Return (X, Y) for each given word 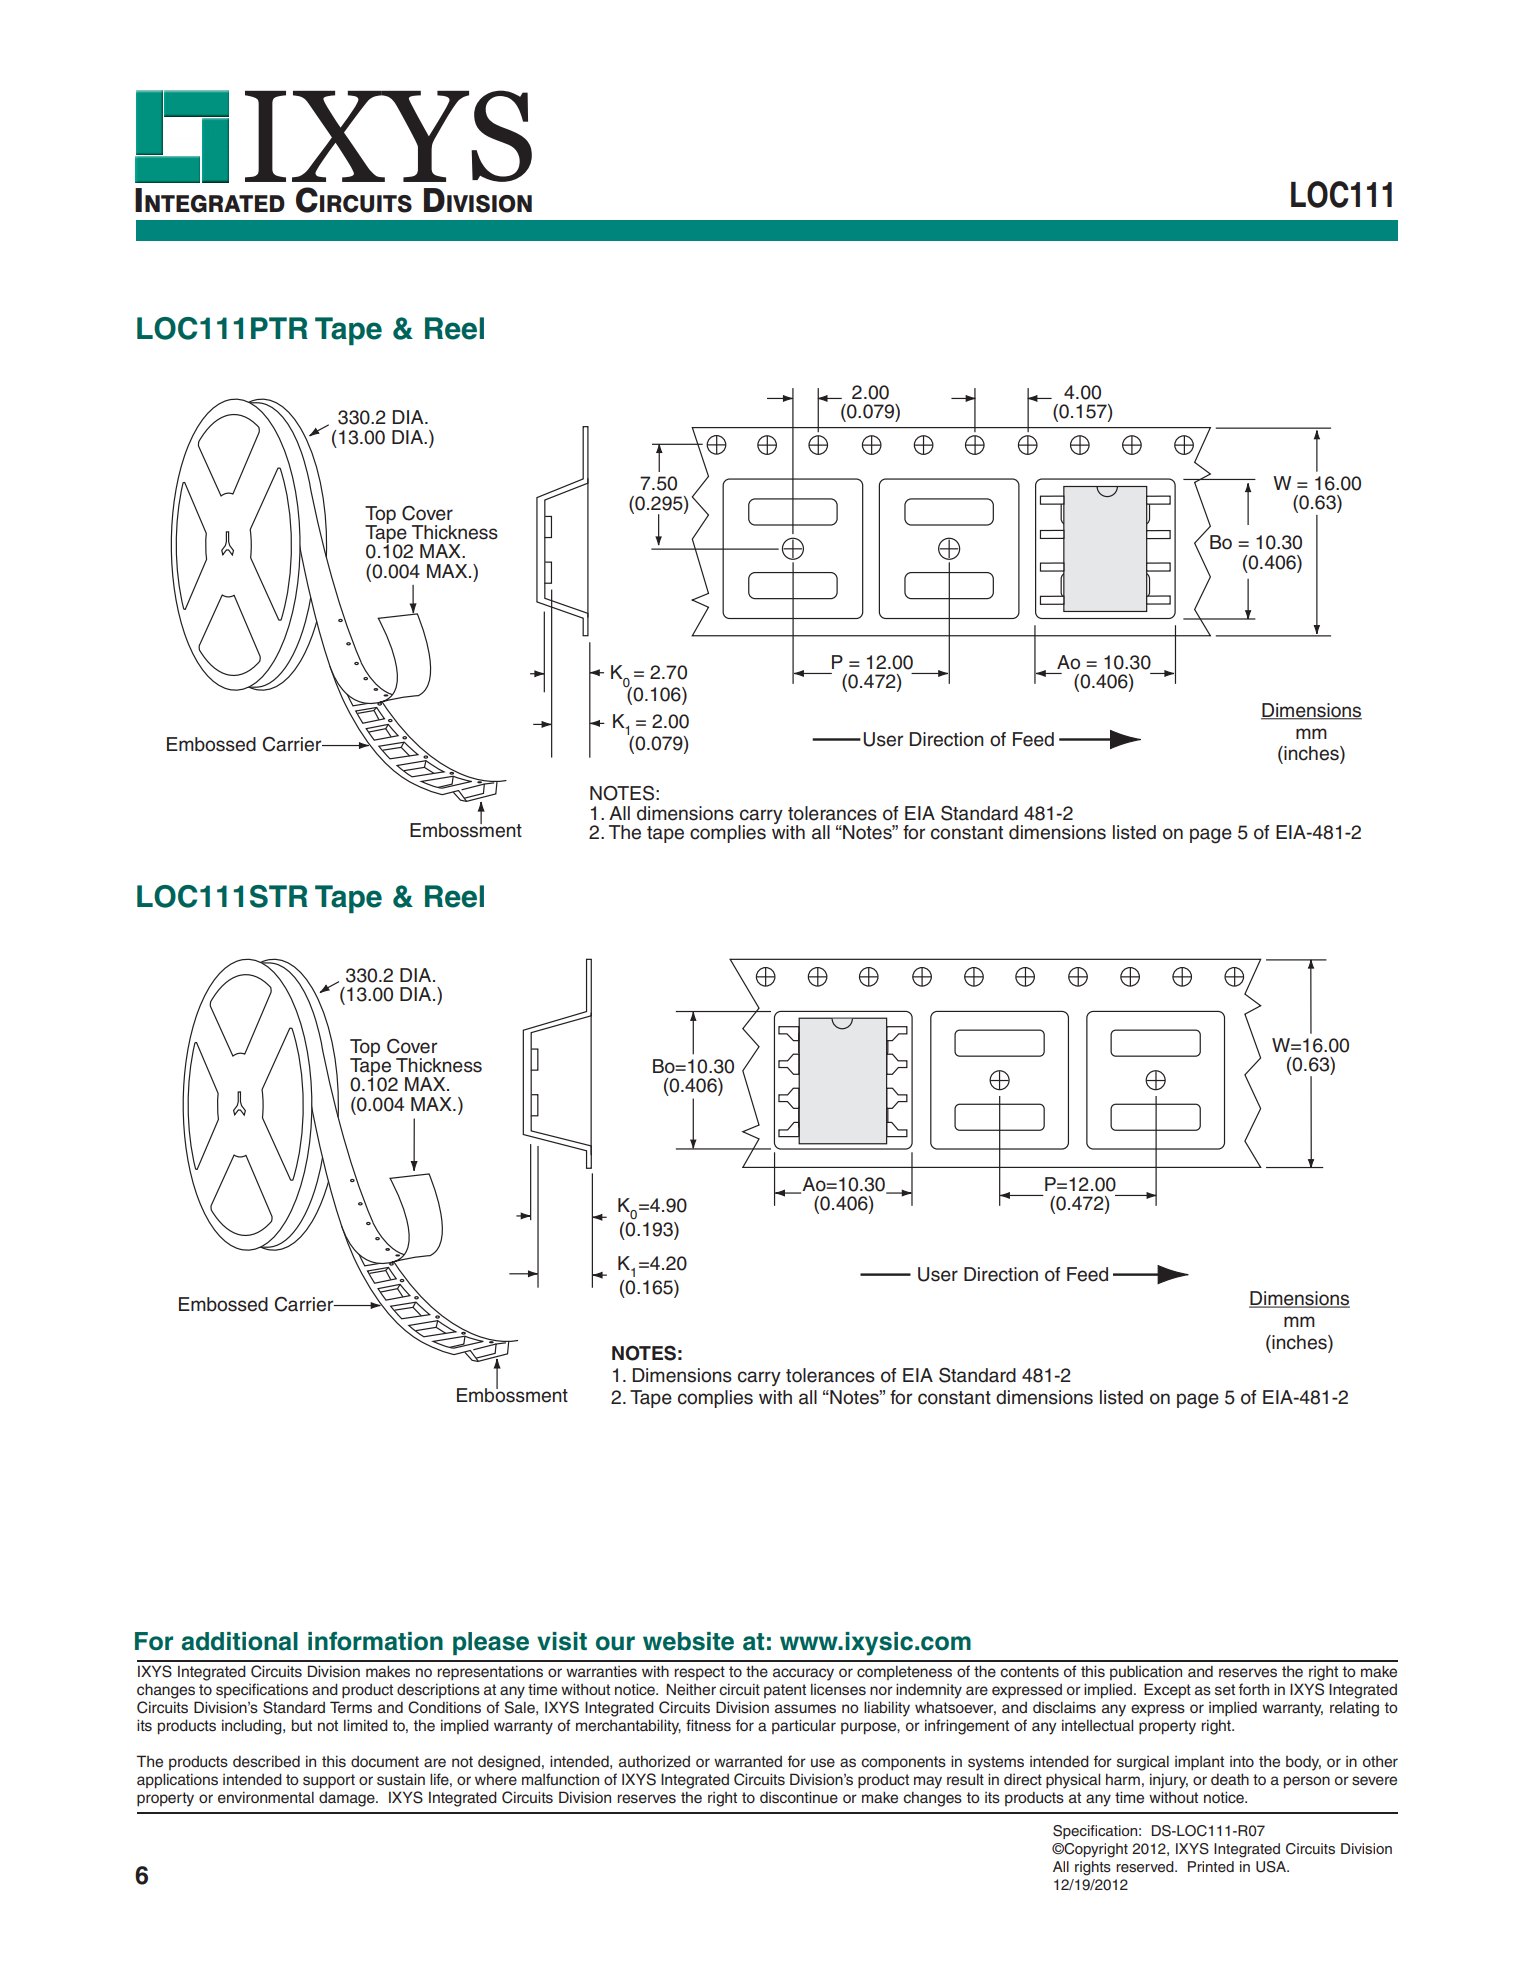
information (375, 1641)
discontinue (799, 1797)
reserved (1146, 1867)
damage (348, 1799)
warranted (748, 1762)
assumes (805, 1709)
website (688, 1641)
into (1242, 1761)
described (266, 1761)
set (1225, 1690)
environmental (266, 1797)
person (1307, 1782)
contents (1029, 1672)
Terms (351, 1707)
